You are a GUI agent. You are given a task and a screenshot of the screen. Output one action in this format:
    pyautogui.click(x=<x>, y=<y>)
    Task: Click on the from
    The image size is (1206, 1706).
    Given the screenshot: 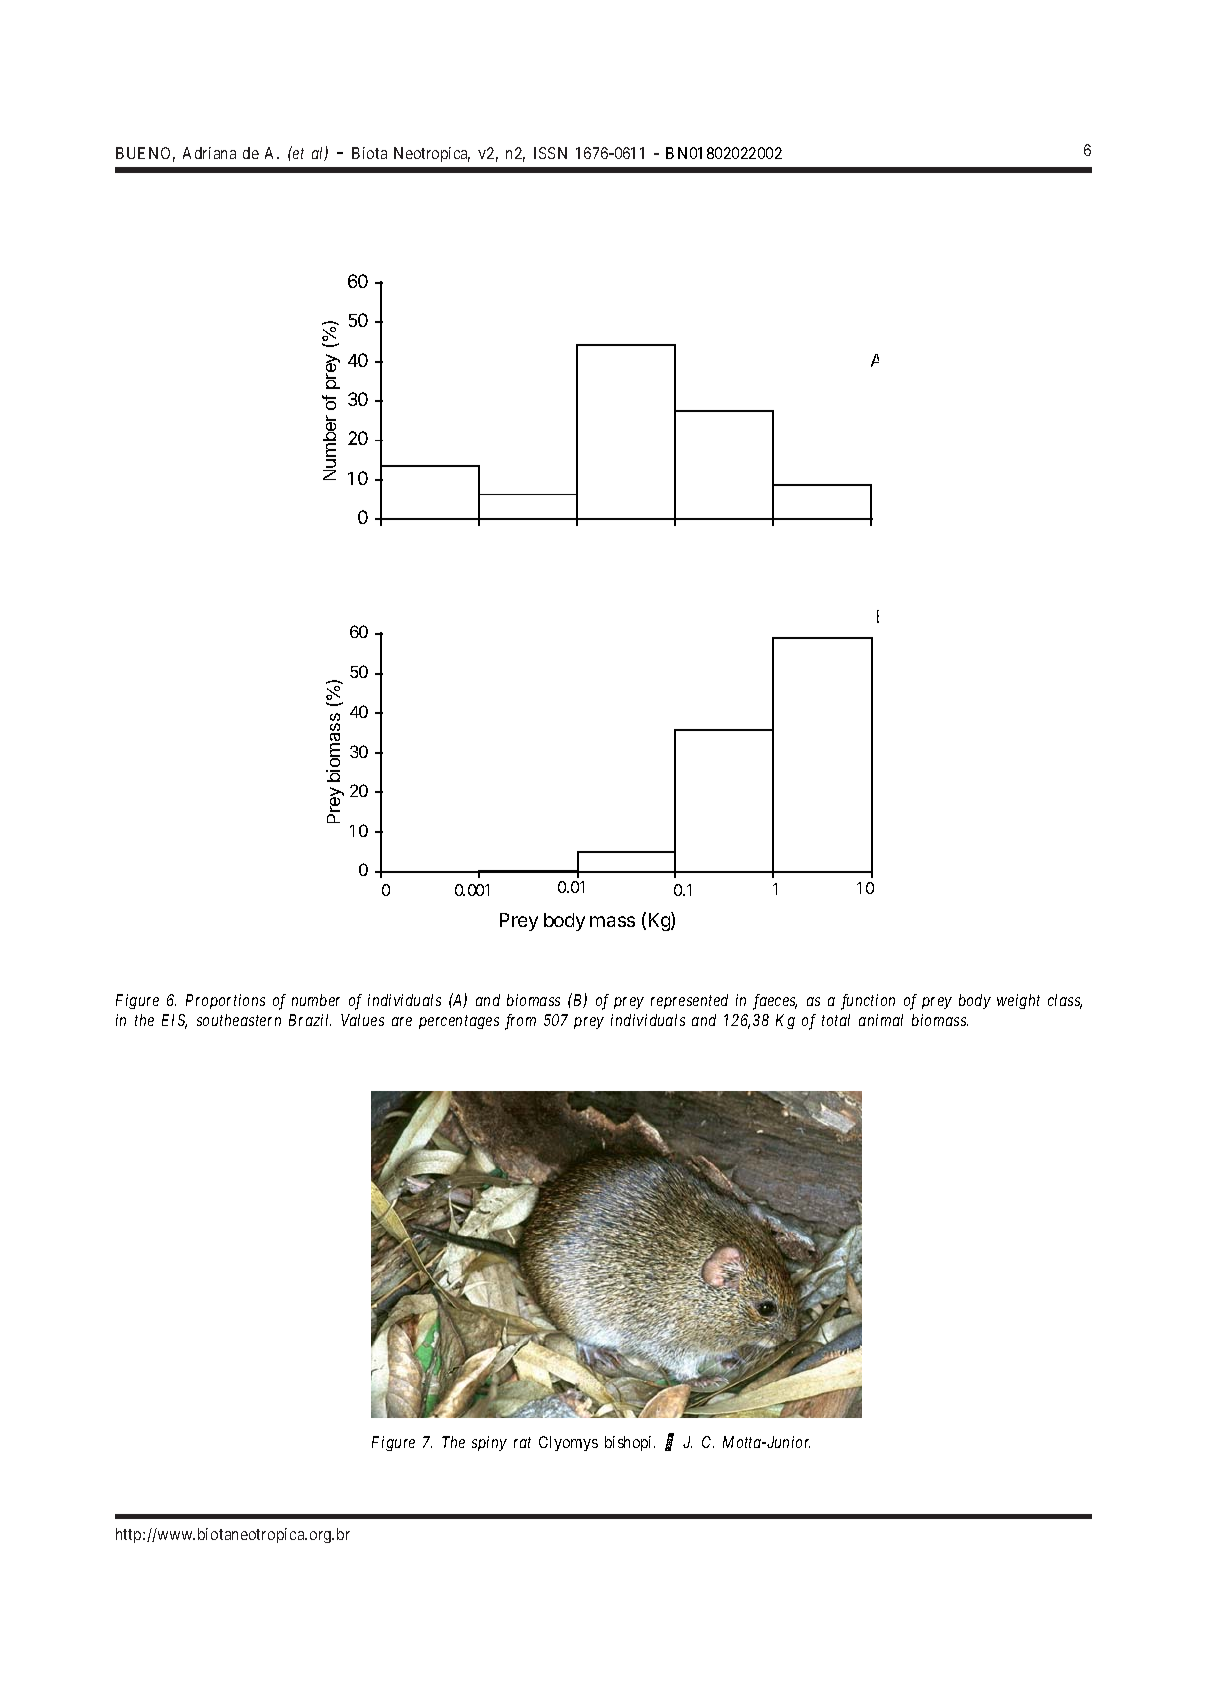 What is the action you would take?
    pyautogui.click(x=520, y=1022)
